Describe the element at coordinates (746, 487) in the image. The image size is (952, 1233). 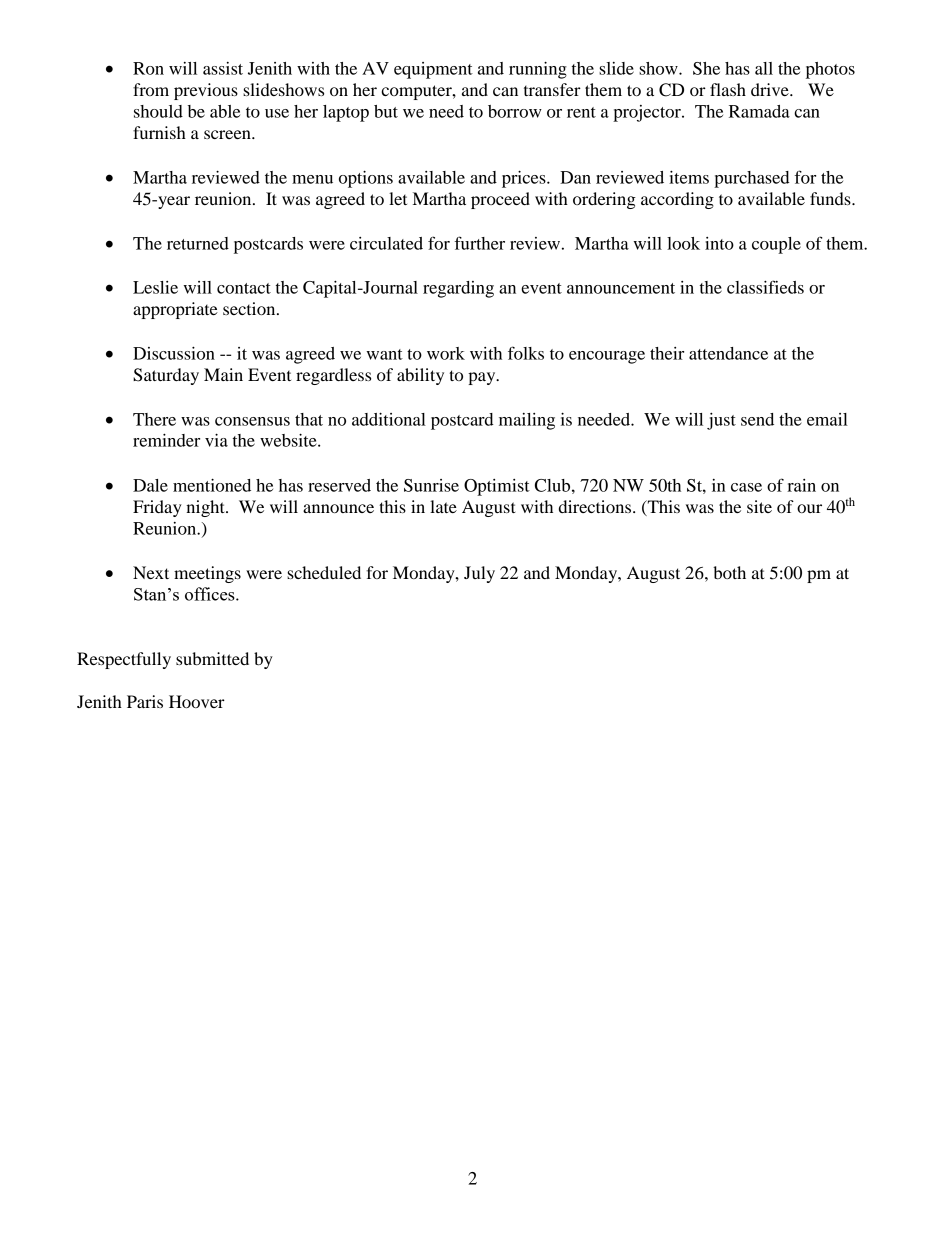
I see `case` at that location.
